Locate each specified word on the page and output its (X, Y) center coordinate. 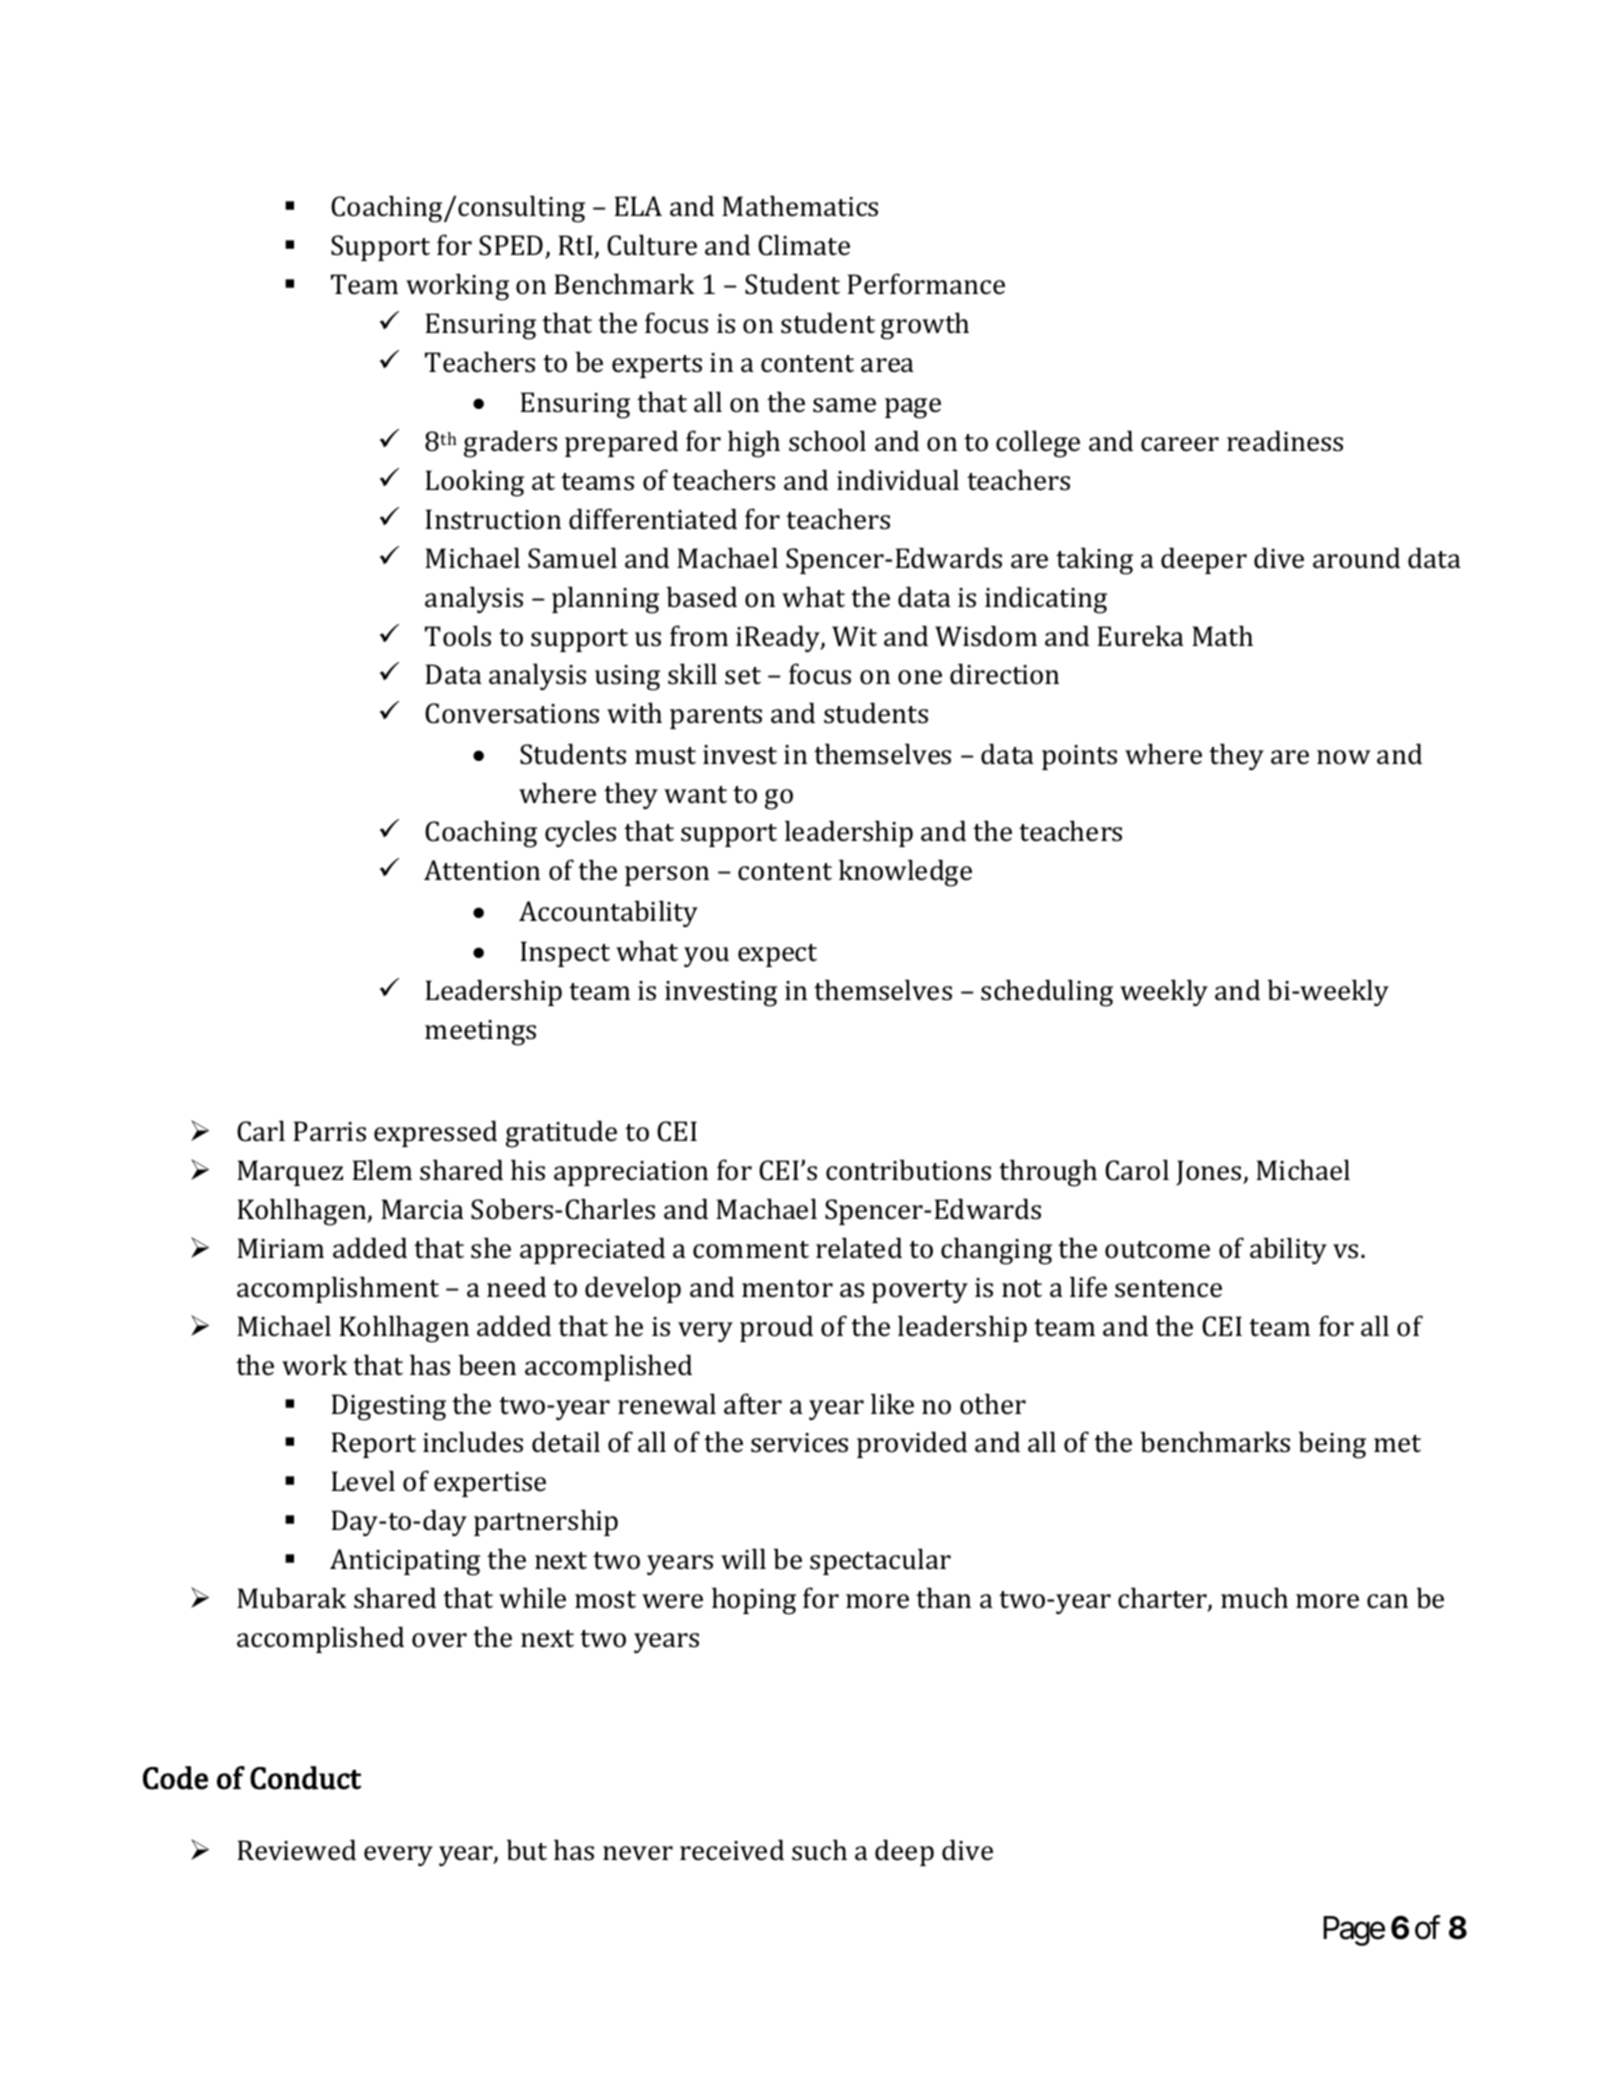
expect (777, 955)
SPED (512, 246)
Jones (1210, 1173)
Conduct (305, 1778)
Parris (329, 1131)
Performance (926, 284)
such (819, 1850)
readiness (1285, 441)
